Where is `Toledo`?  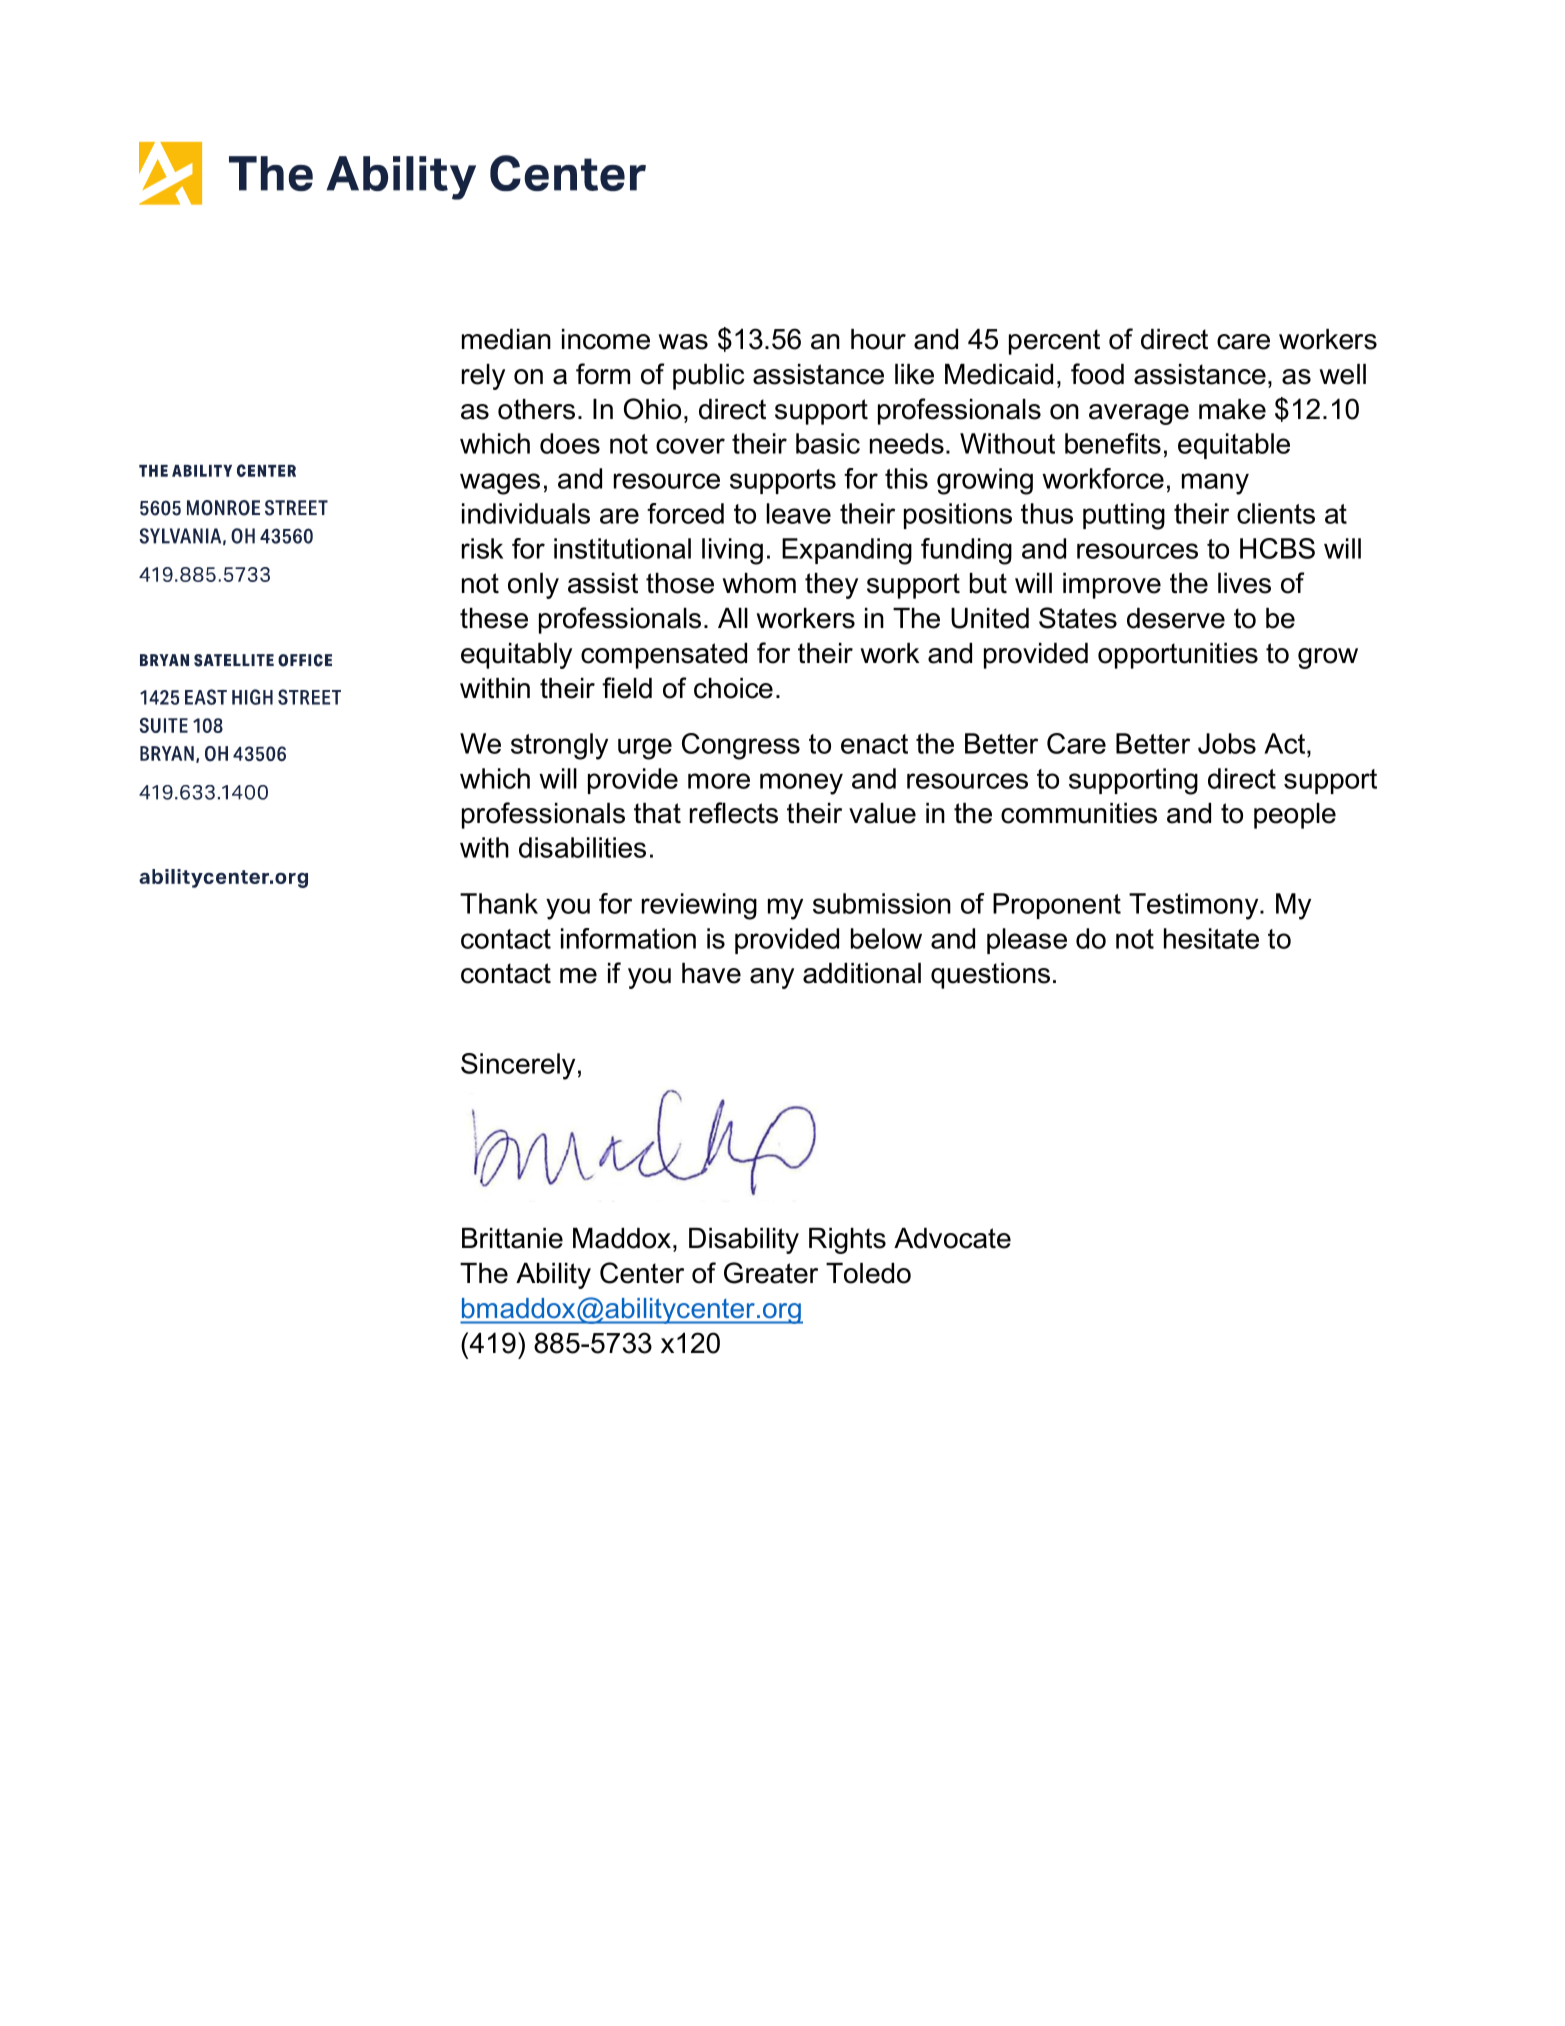 Toledo is located at coordinates (868, 1273).
